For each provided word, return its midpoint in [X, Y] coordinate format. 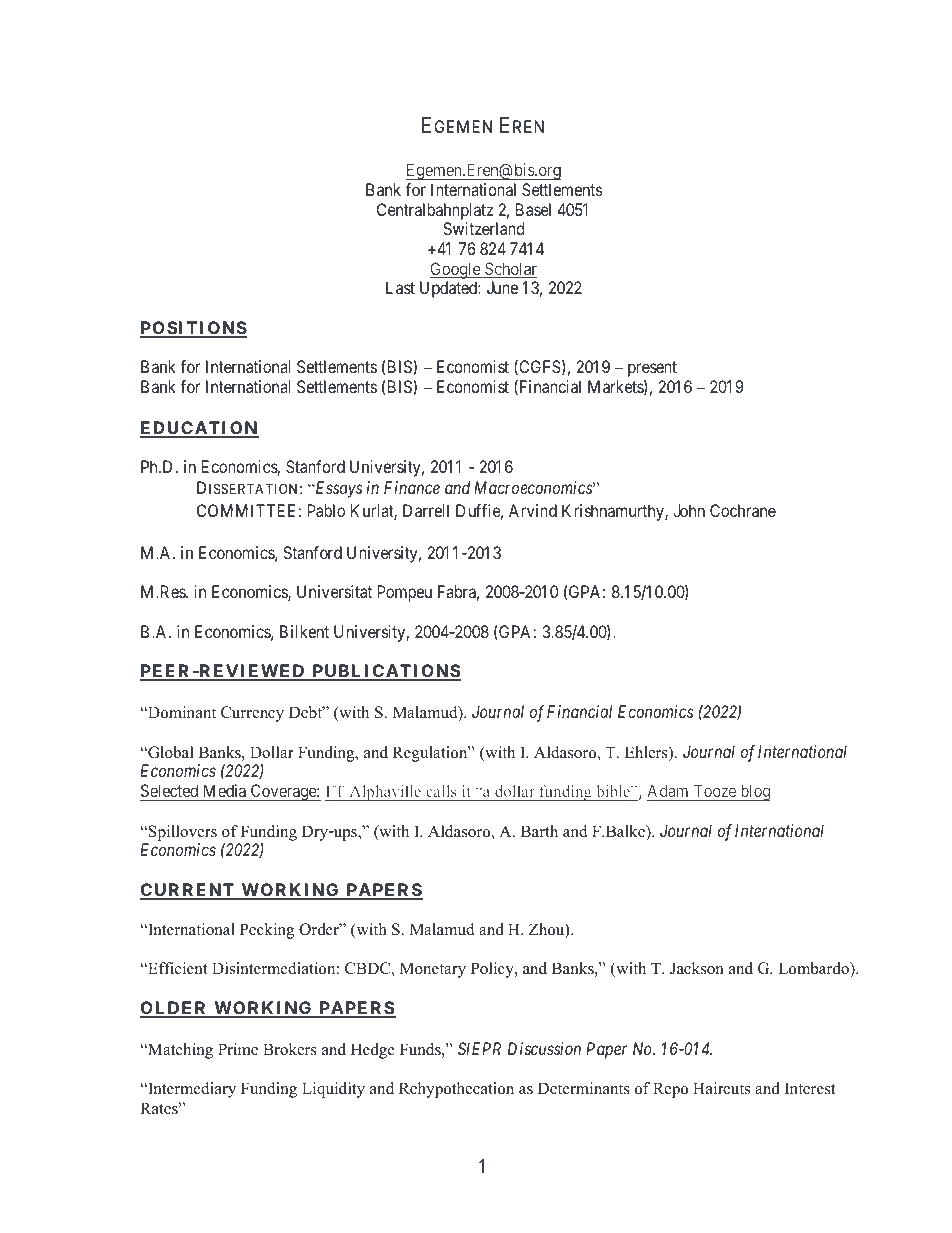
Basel [533, 209]
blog [754, 792]
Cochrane [743, 510]
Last [400, 287]
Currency [252, 714]
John [689, 510]
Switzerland [483, 228]
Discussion [544, 1048]
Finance [412, 487]
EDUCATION [199, 429]
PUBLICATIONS [385, 672]
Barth [539, 831]
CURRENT [188, 891]
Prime [238, 1049]
